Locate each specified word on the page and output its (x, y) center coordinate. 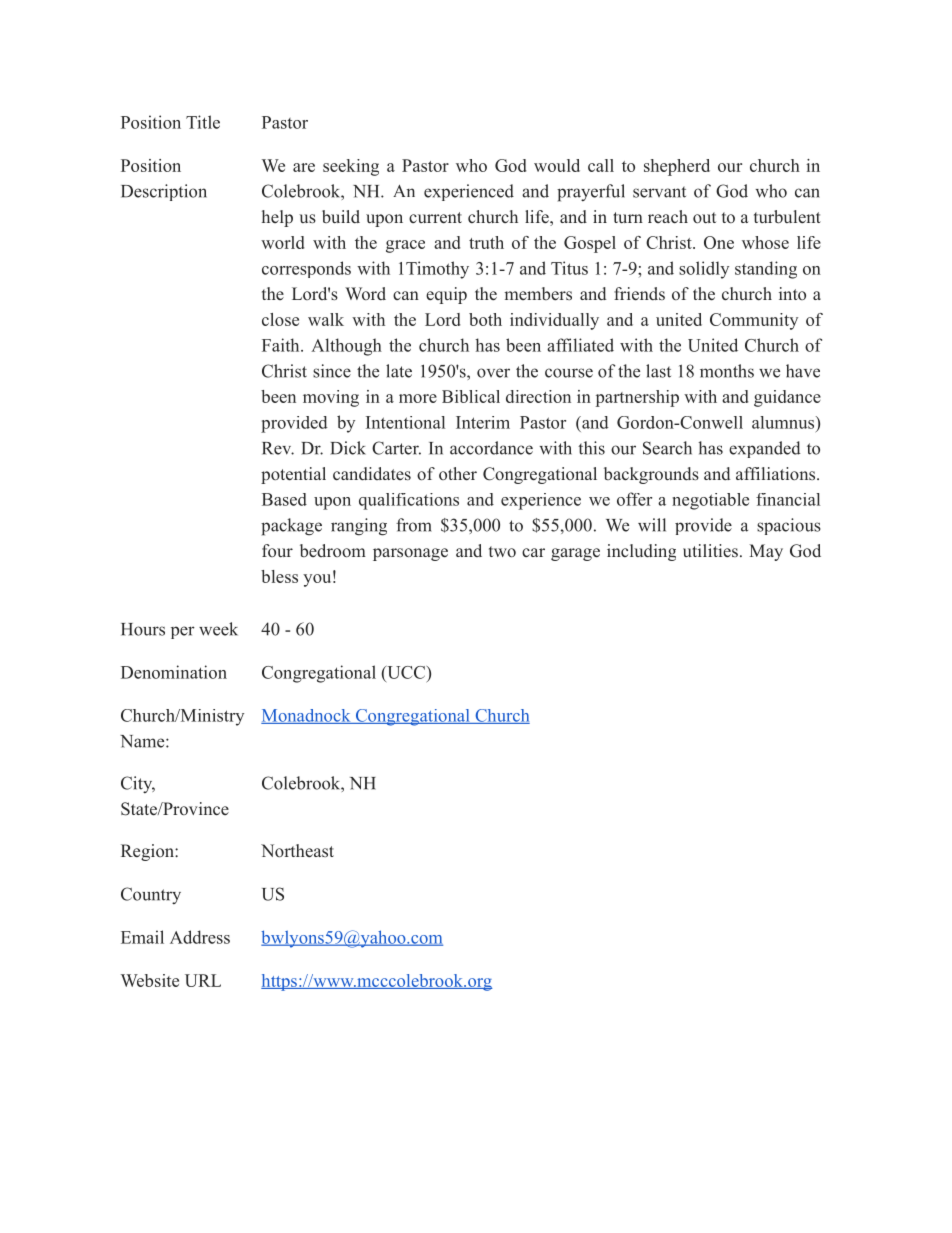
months (727, 371)
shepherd (677, 167)
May (766, 552)
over (493, 373)
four (277, 550)
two (502, 552)
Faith (282, 345)
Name (143, 741)
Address (200, 937)
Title (203, 122)
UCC (405, 672)
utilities (710, 551)
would (557, 165)
